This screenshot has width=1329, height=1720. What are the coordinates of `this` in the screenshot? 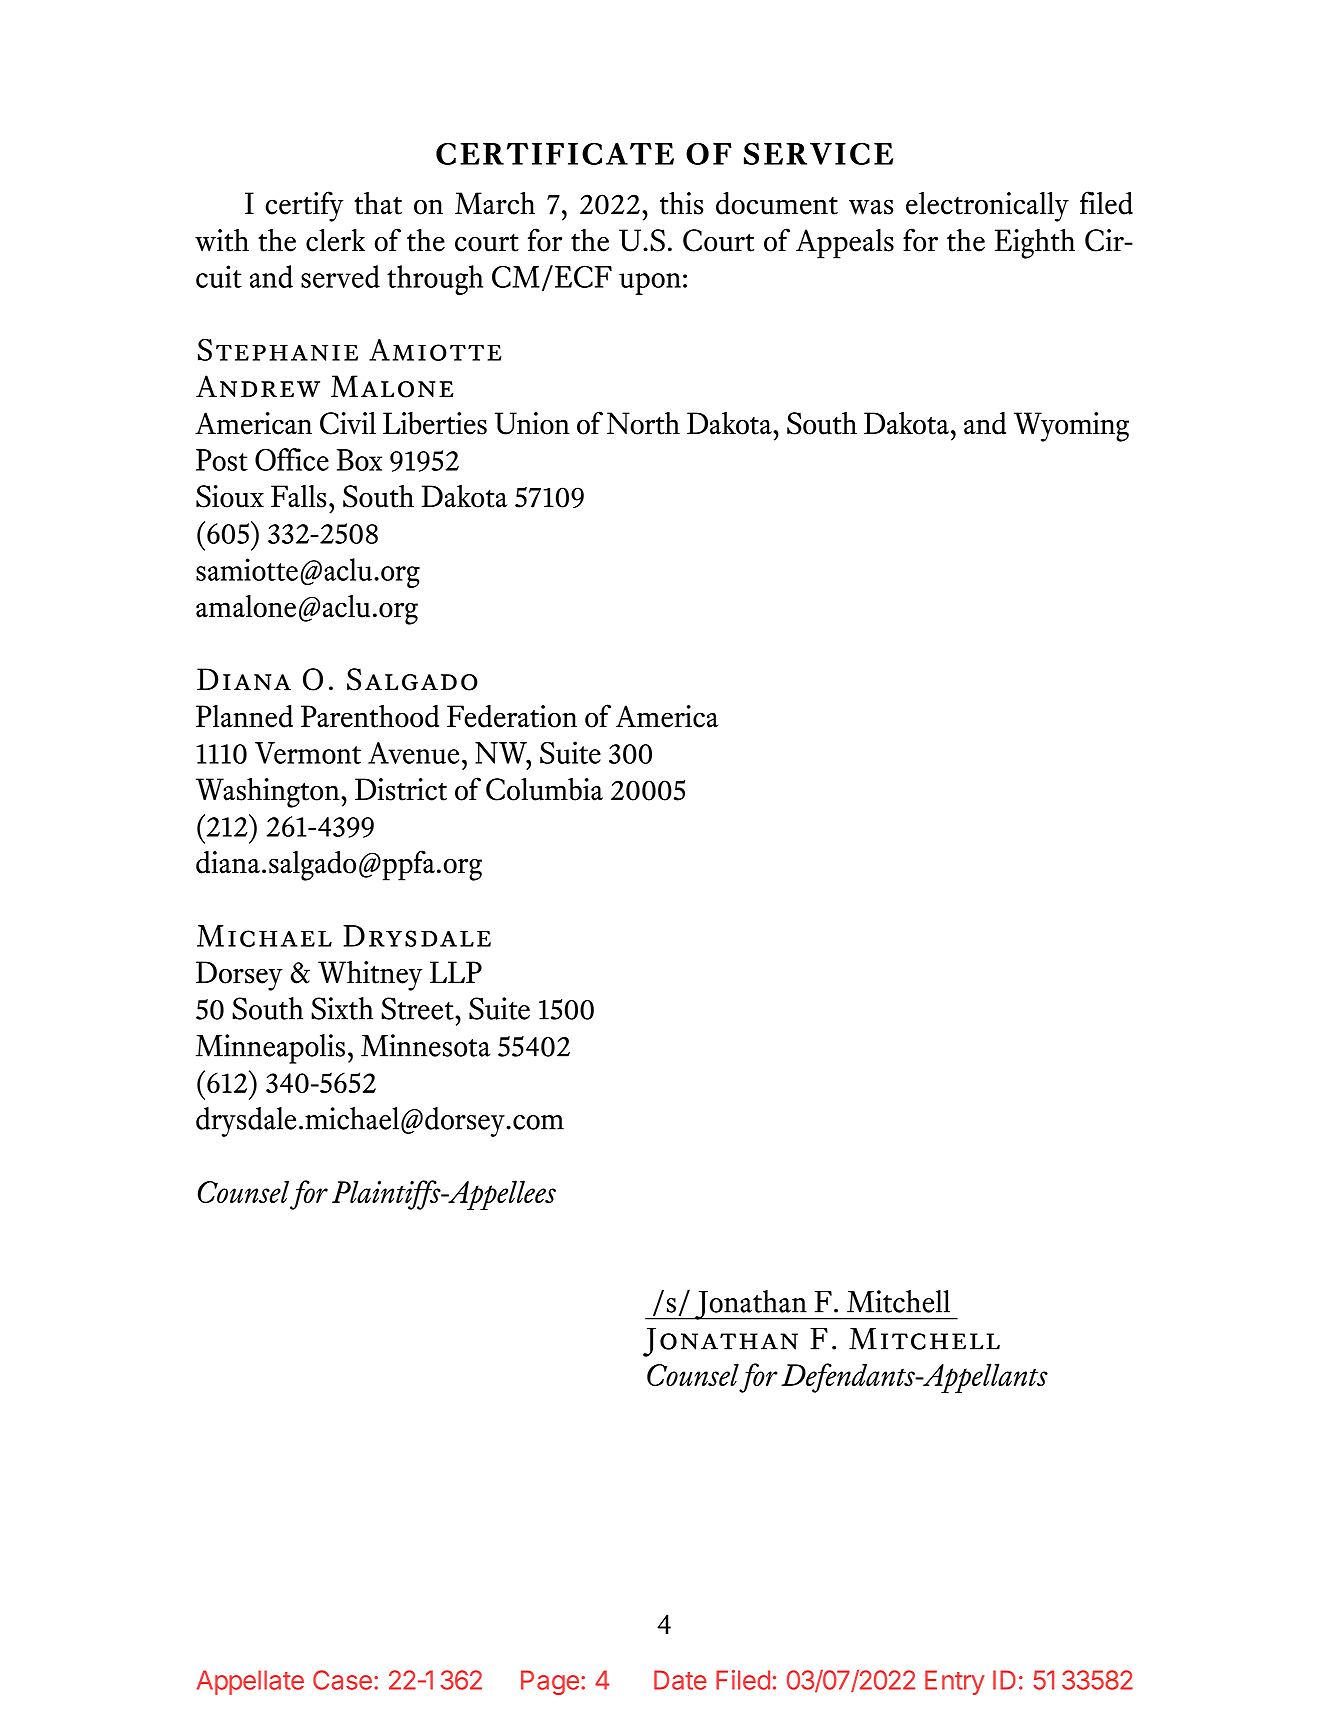 It's located at (681, 203).
